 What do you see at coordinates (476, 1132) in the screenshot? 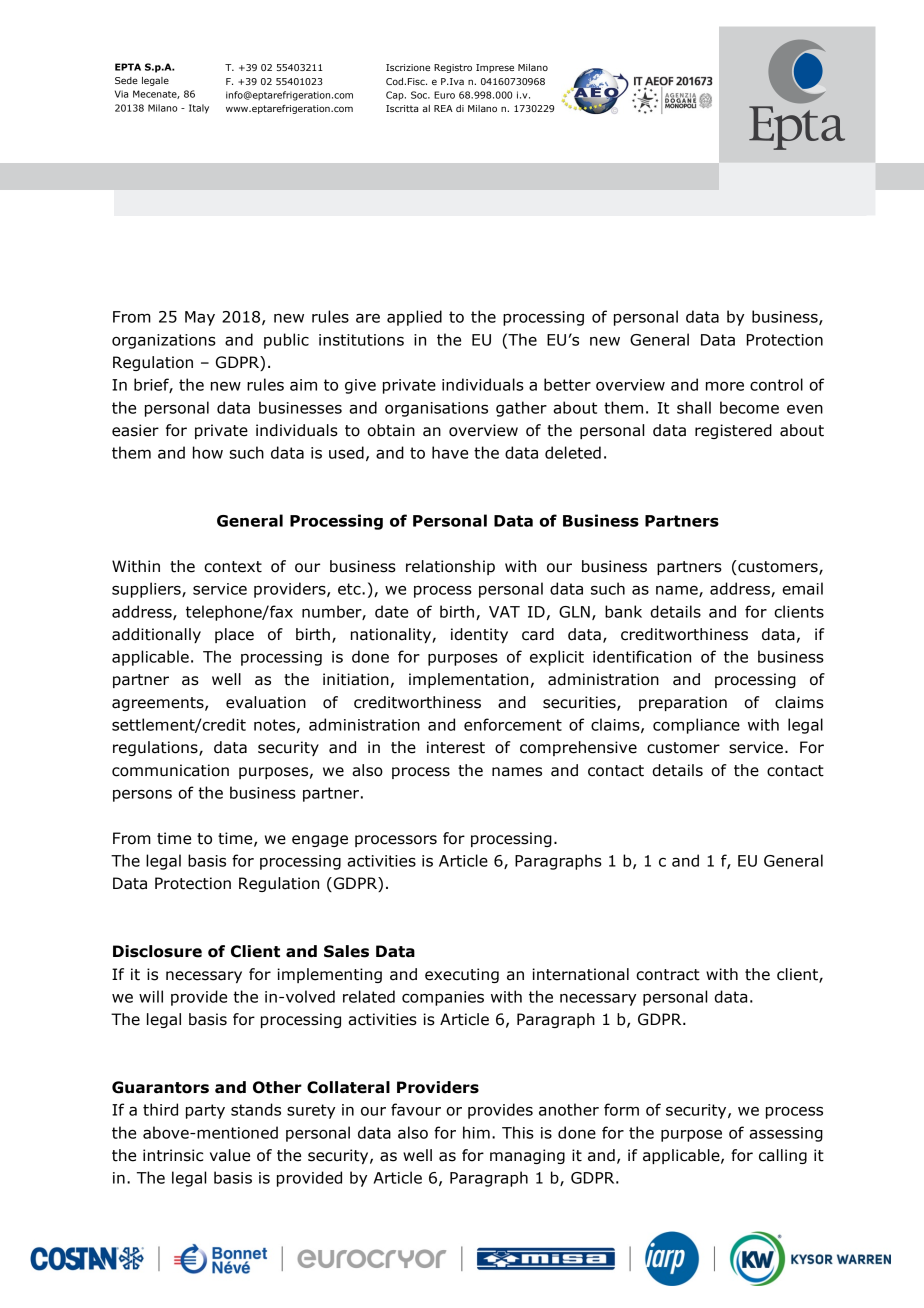
I see `him` at bounding box center [476, 1132].
